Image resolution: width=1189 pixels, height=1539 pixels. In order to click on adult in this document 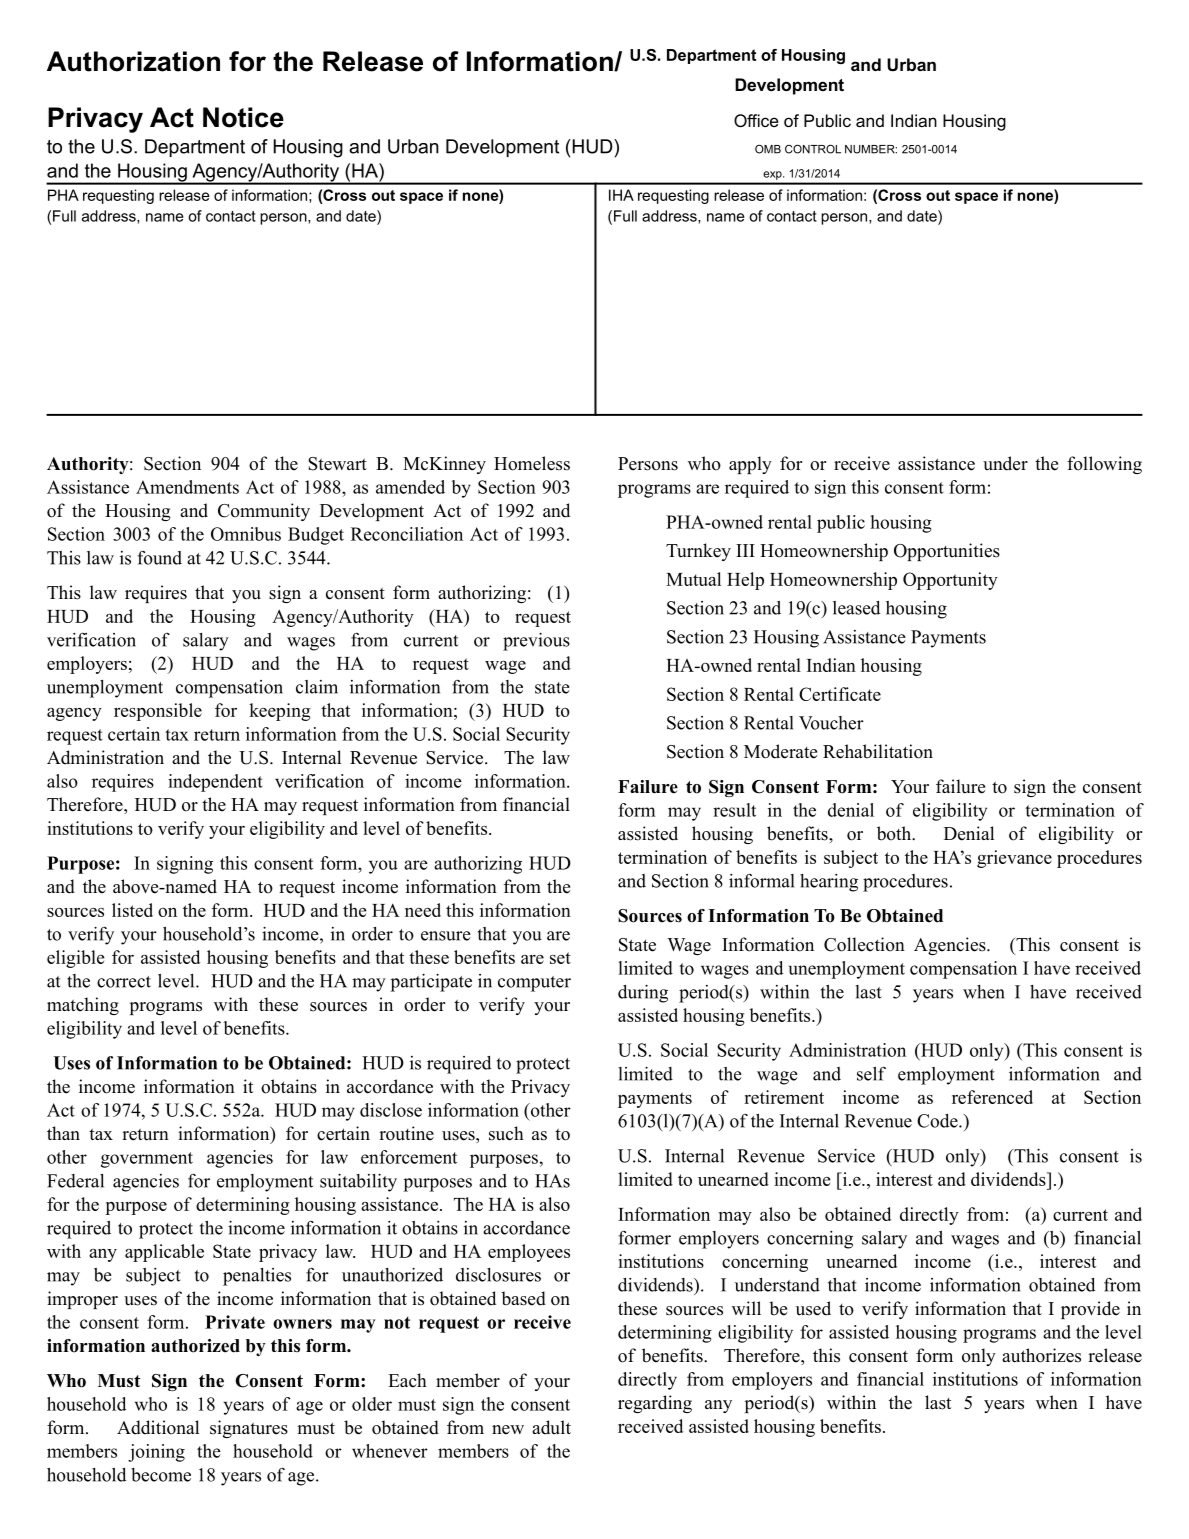, I will do `click(551, 1427)`.
